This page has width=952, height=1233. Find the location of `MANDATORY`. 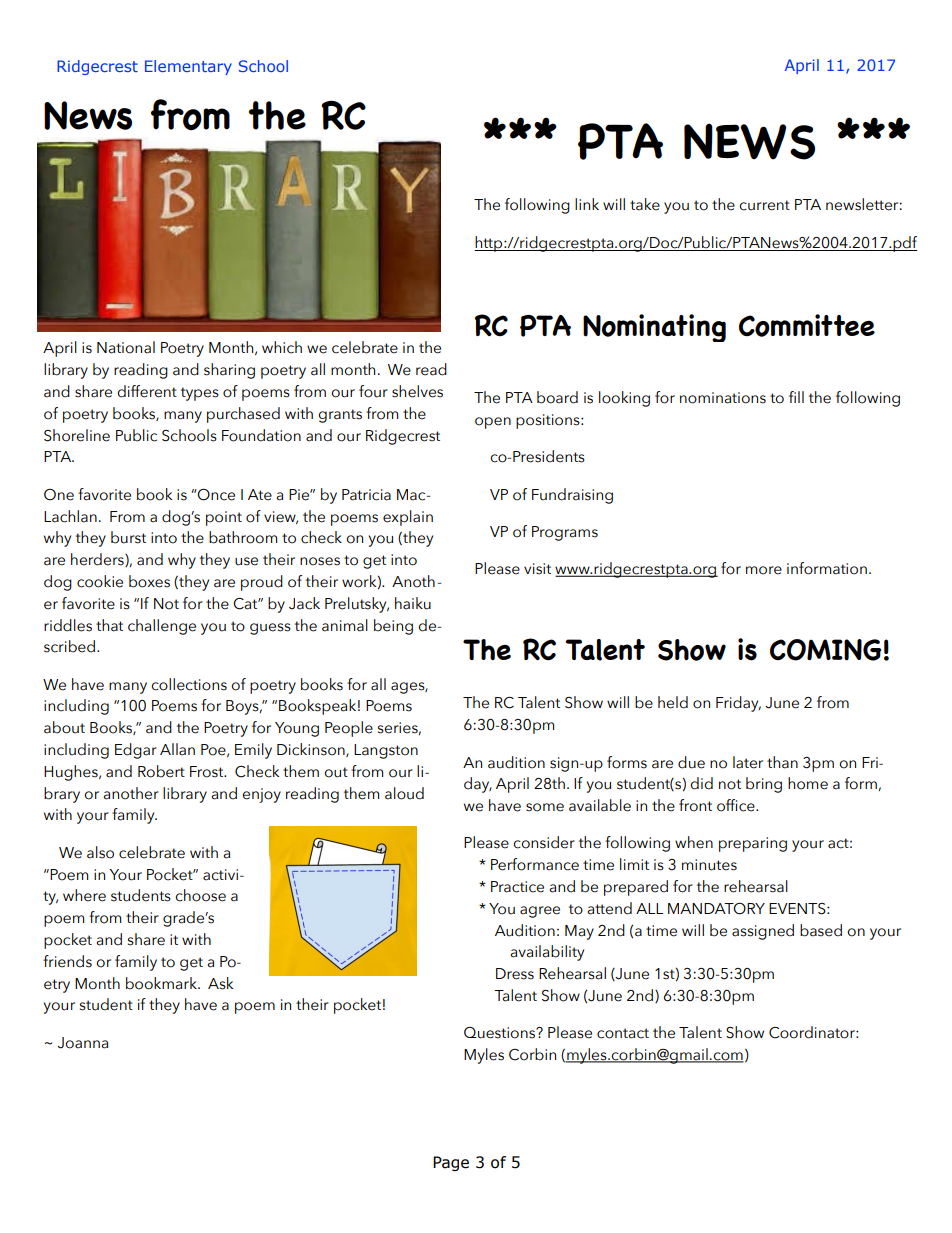

MANDATORY is located at coordinates (716, 909).
